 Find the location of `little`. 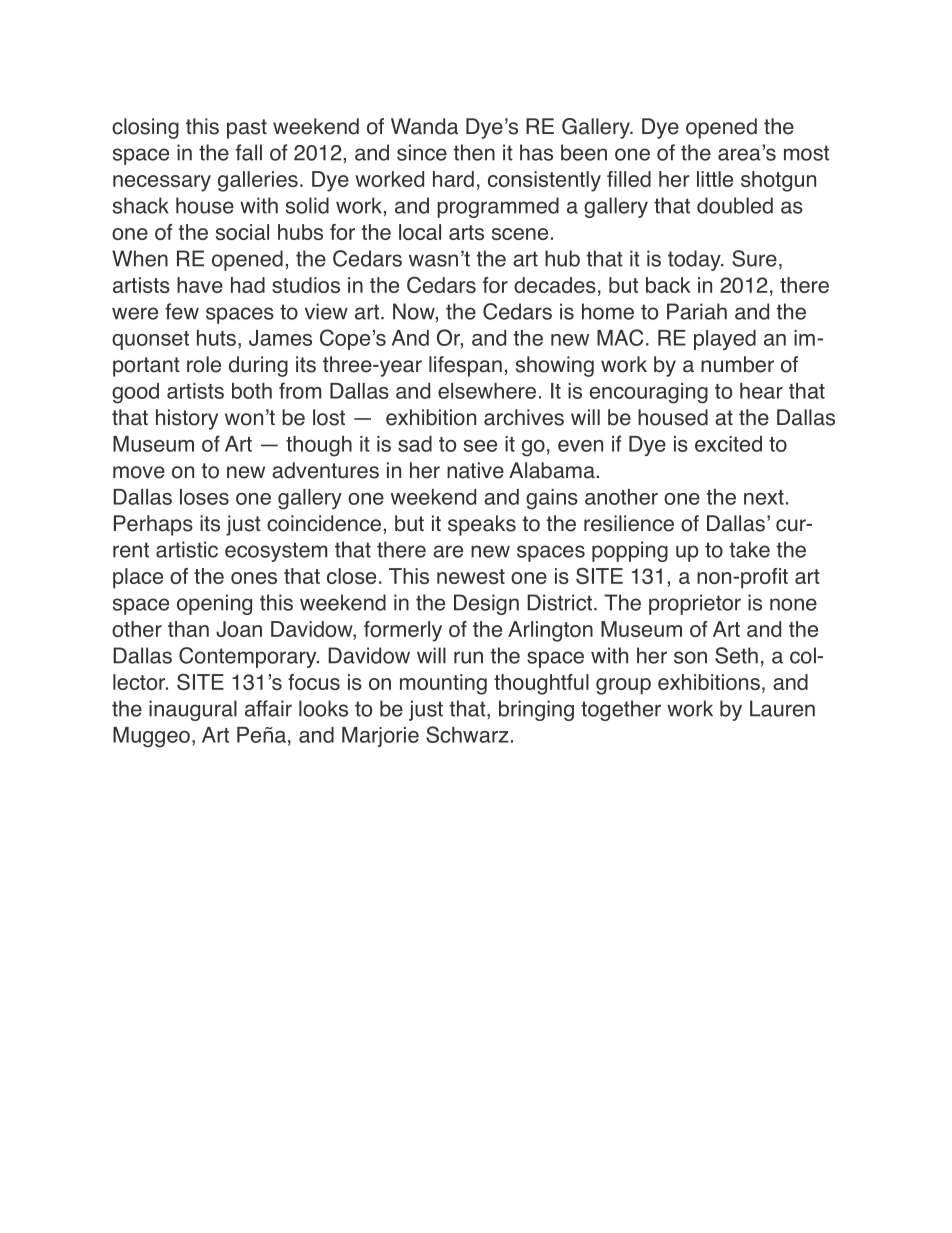

little is located at coordinates (715, 179).
